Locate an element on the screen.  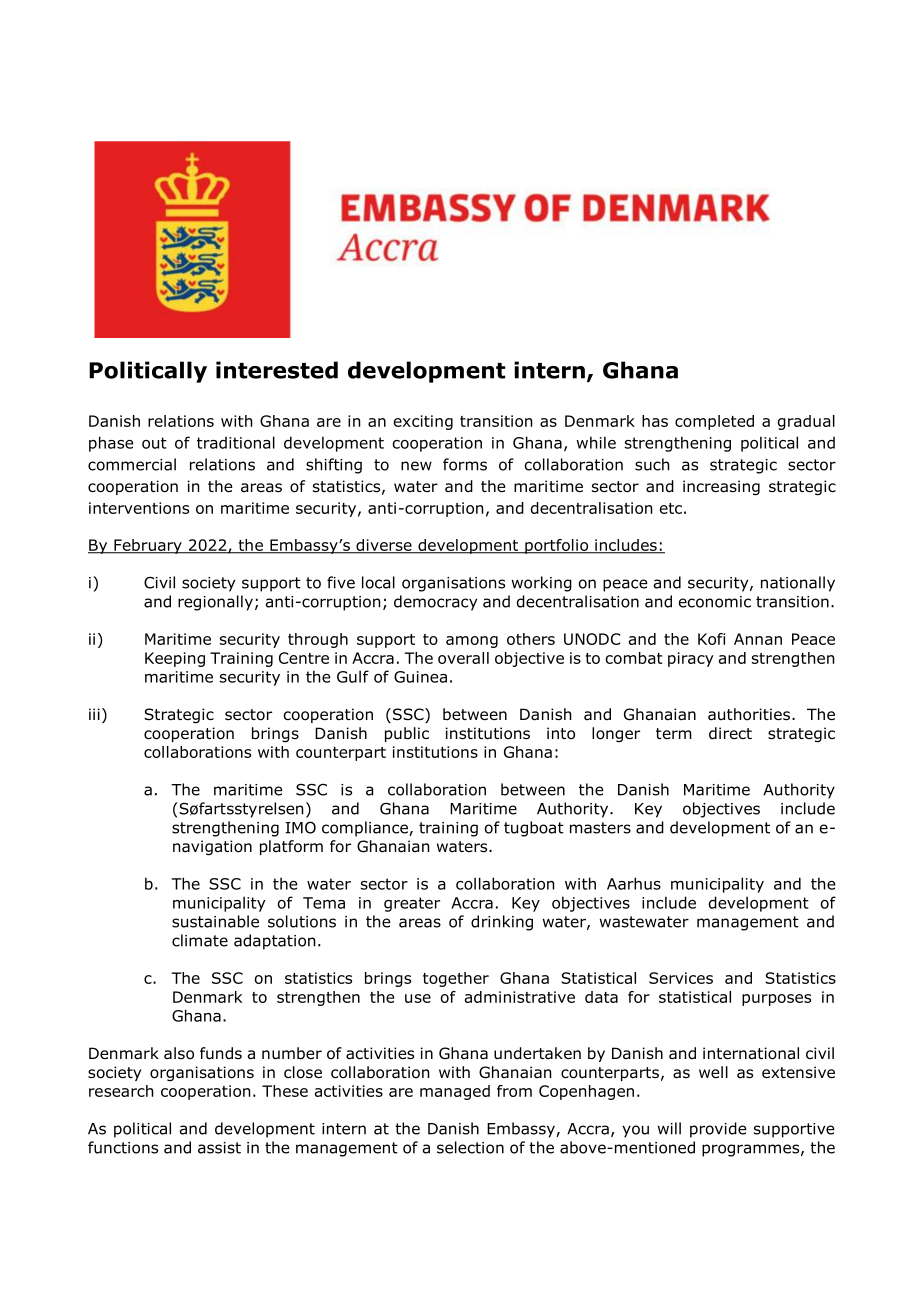
selection is located at coordinates (470, 1147).
